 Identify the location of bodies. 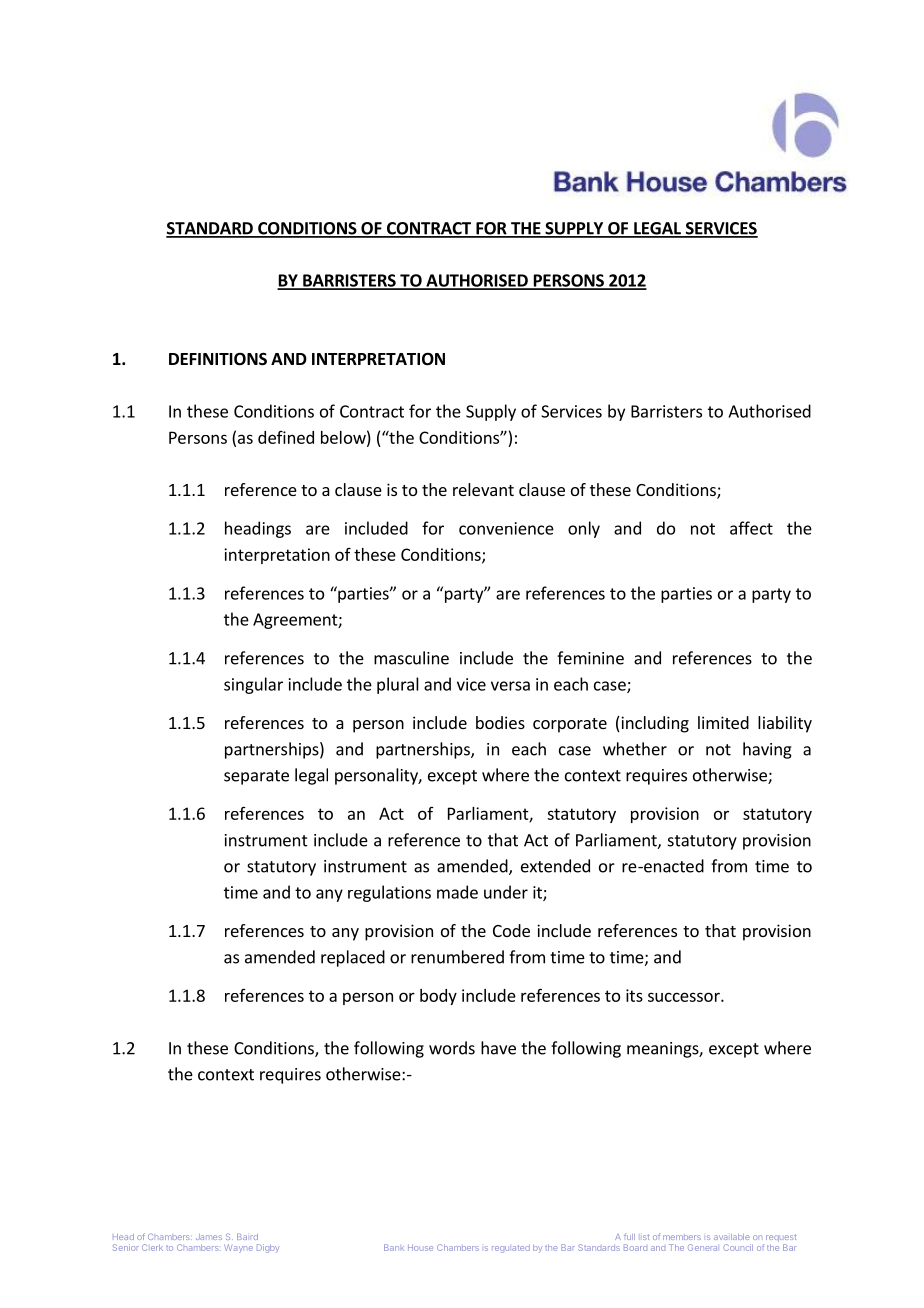
(500, 722).
